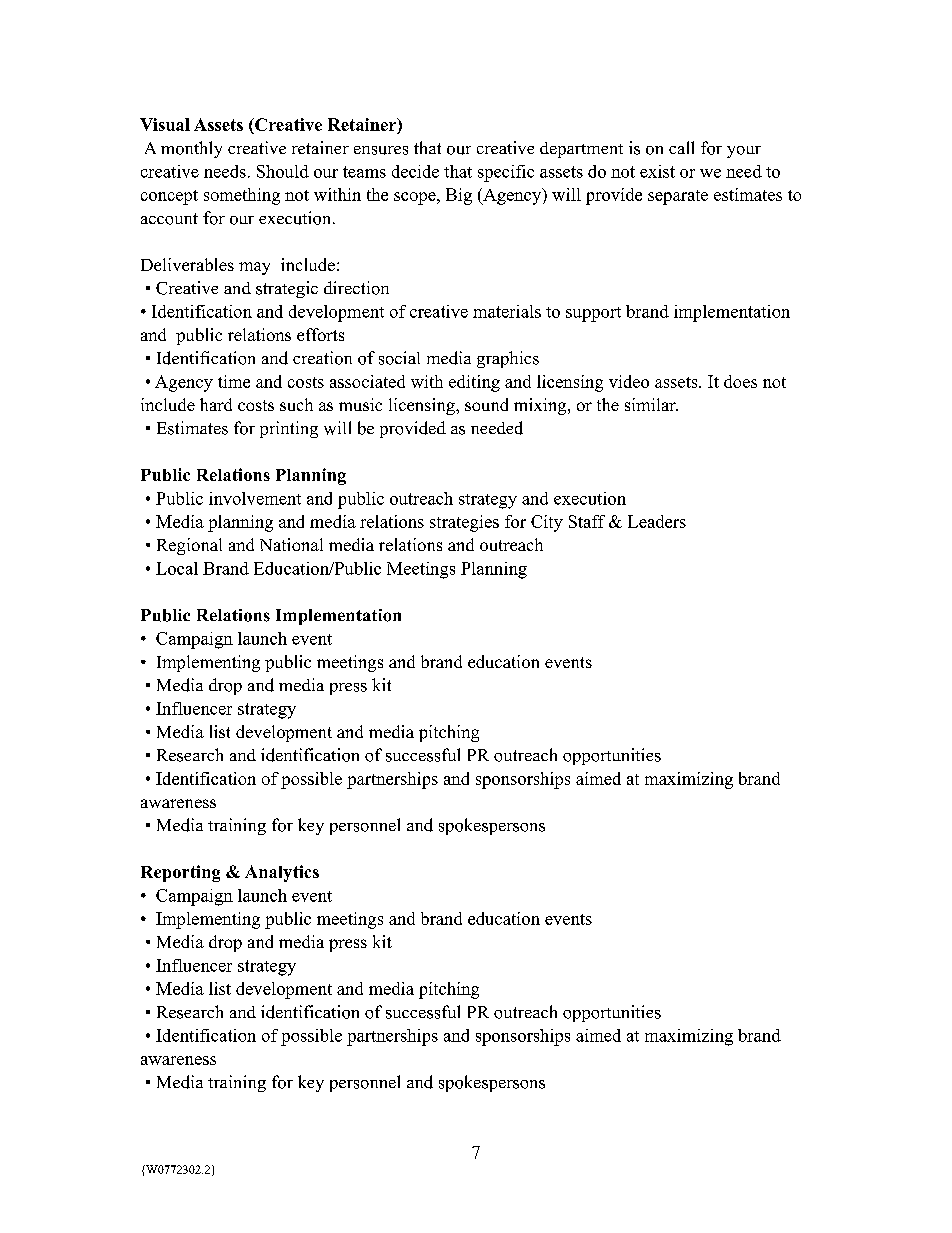 This image has height=1233, width=952. Describe the element at coordinates (255, 498) in the image. I see `involvement` at that location.
